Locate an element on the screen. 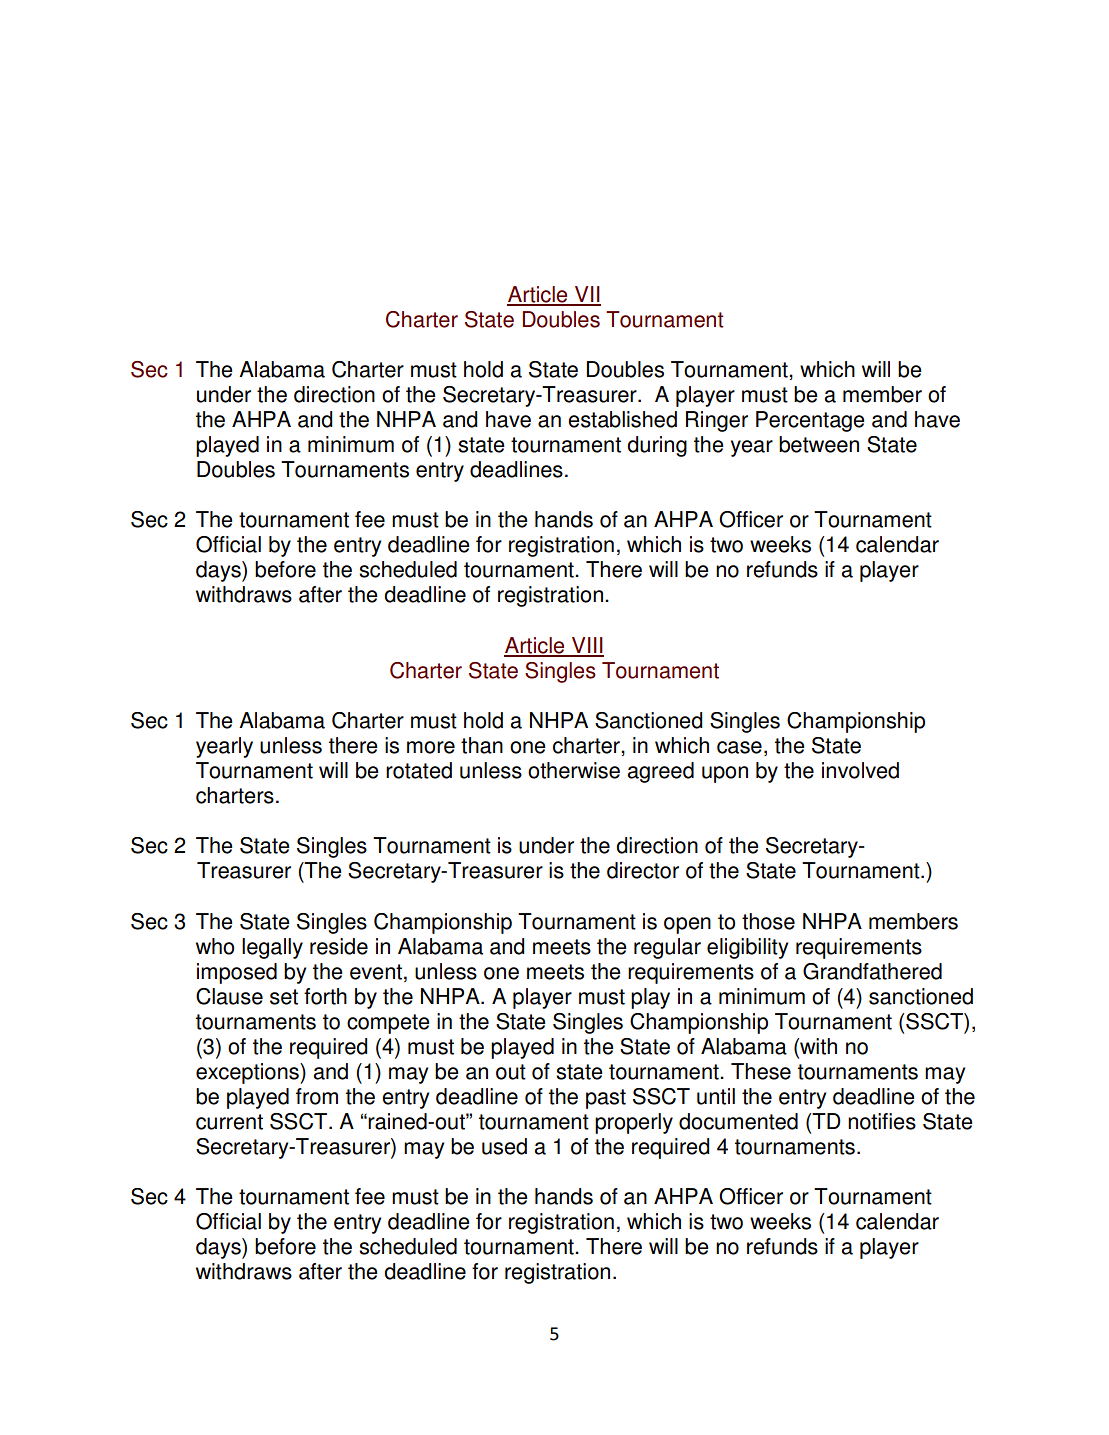 The width and height of the screenshot is (1109, 1435). used is located at coordinates (504, 1146).
